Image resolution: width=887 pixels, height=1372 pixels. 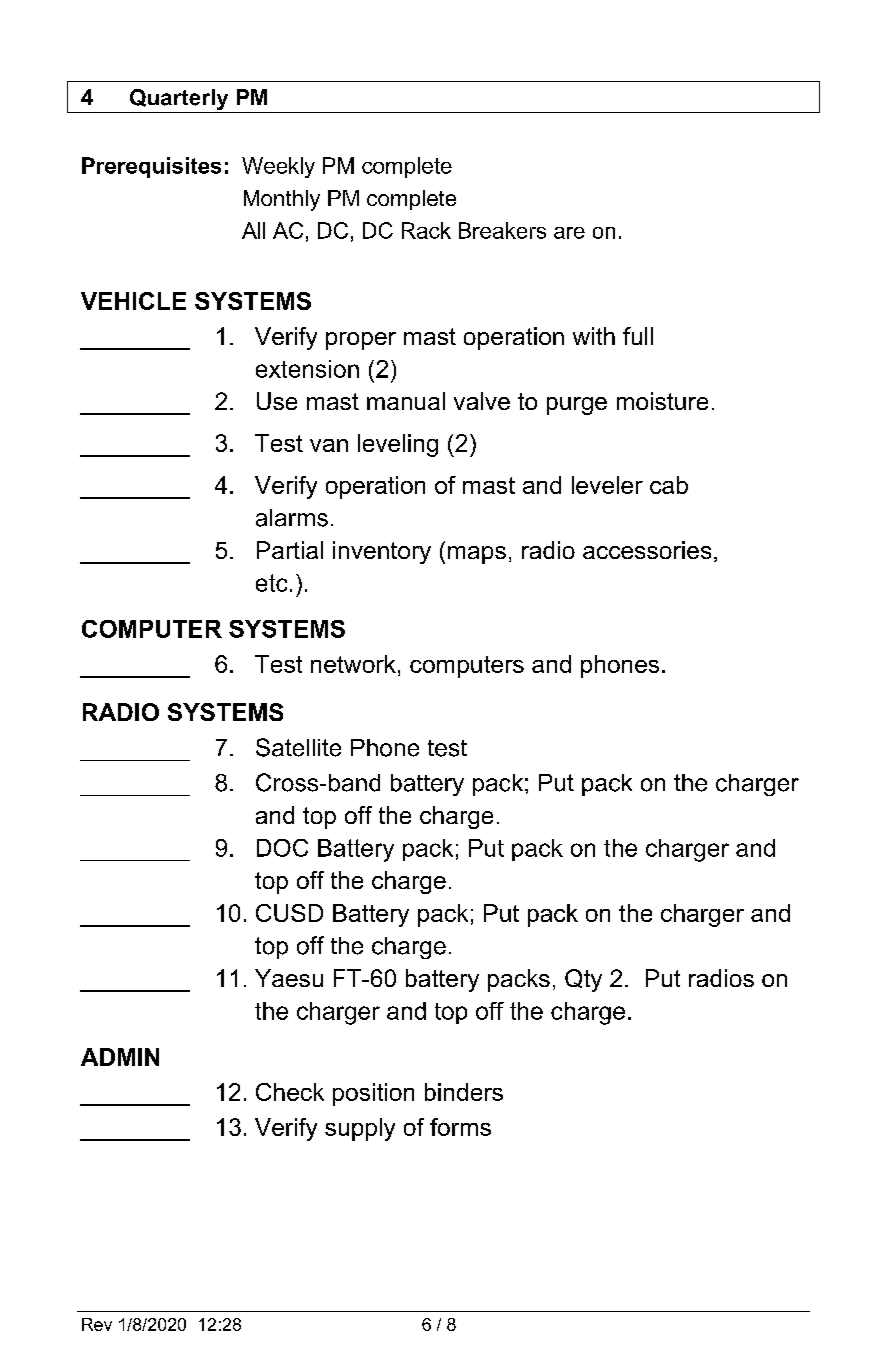 What do you see at coordinates (426, 230) in the screenshot?
I see `Rack` at bounding box center [426, 230].
